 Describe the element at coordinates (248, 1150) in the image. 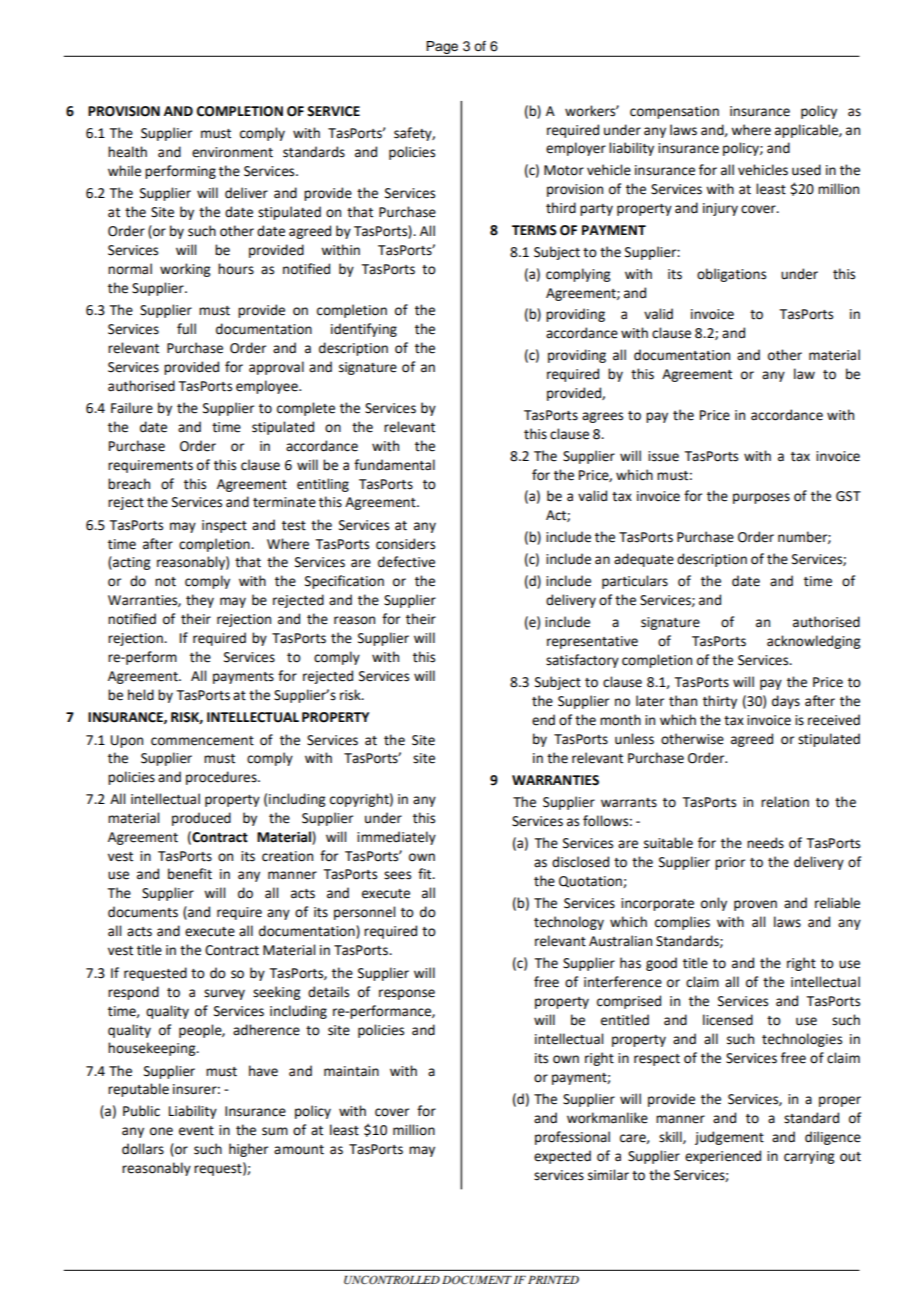

I see `higher` at that location.
